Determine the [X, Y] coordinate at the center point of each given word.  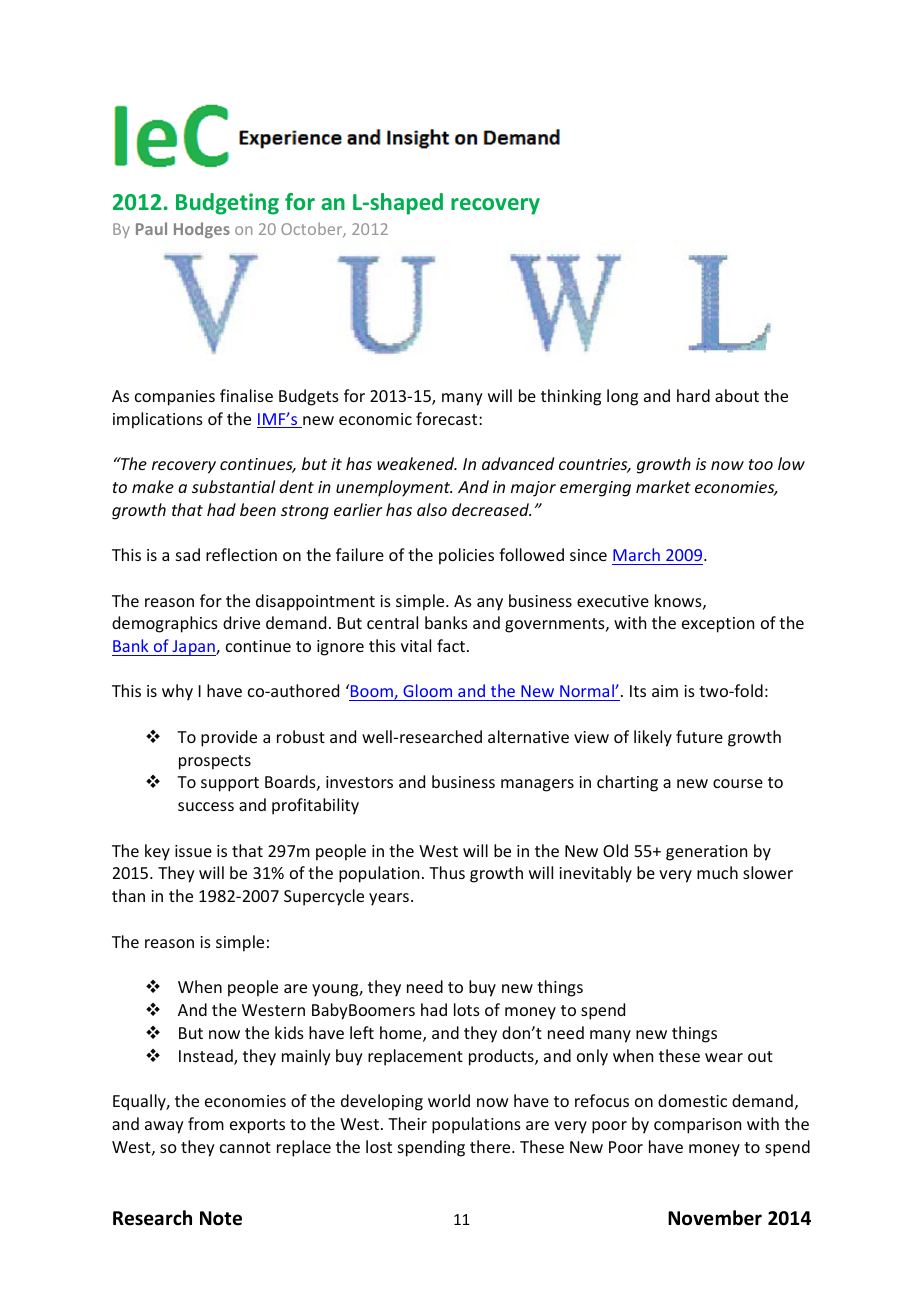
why [177, 692]
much [717, 872]
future [699, 736]
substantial [233, 486]
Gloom [428, 692]
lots [467, 1009]
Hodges [202, 230]
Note [221, 1218]
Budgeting [227, 204]
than [128, 895]
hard [693, 395]
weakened [417, 463]
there [491, 1146]
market [663, 486]
